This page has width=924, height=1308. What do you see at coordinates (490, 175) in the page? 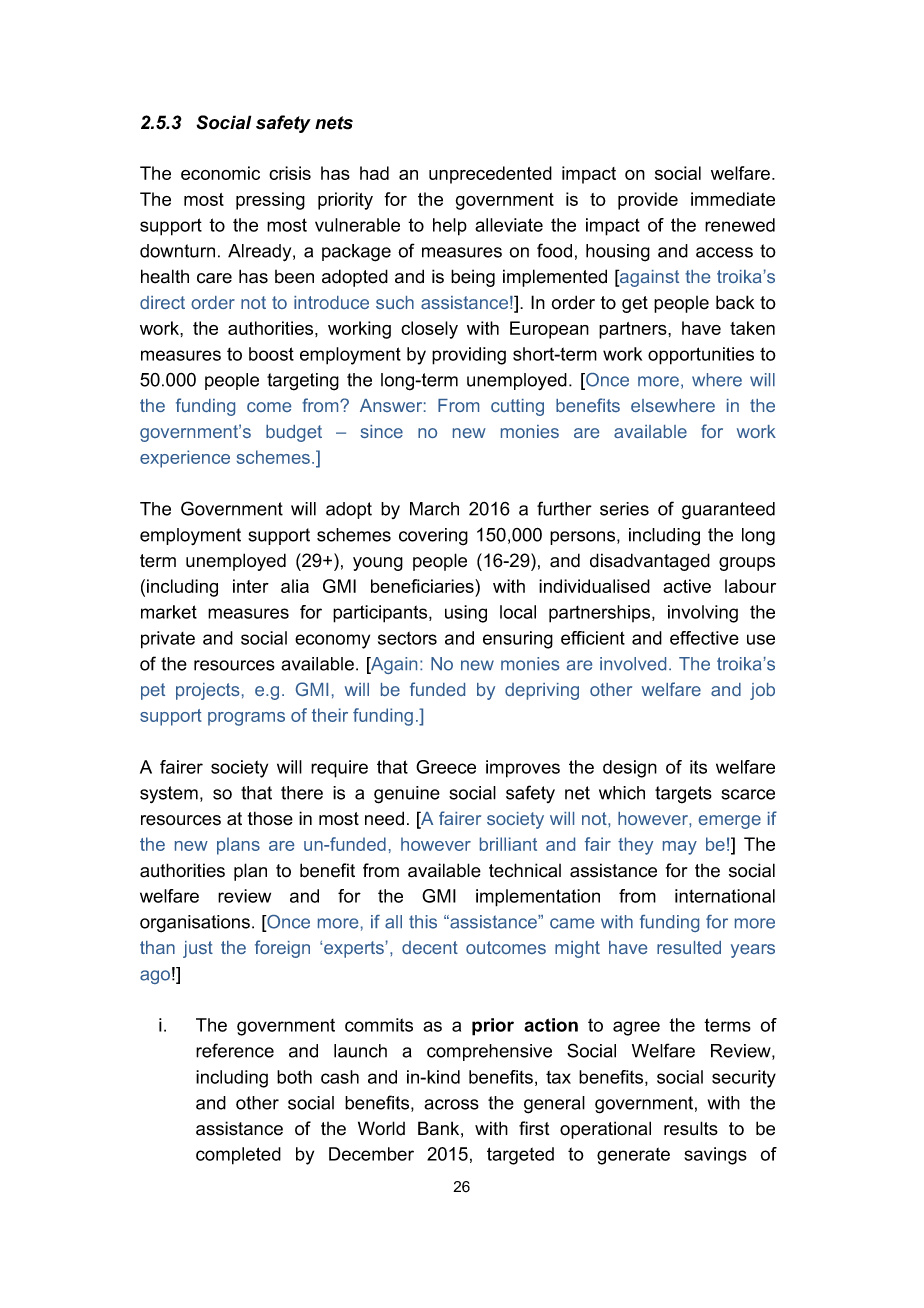
I see `unprecedented` at bounding box center [490, 175].
